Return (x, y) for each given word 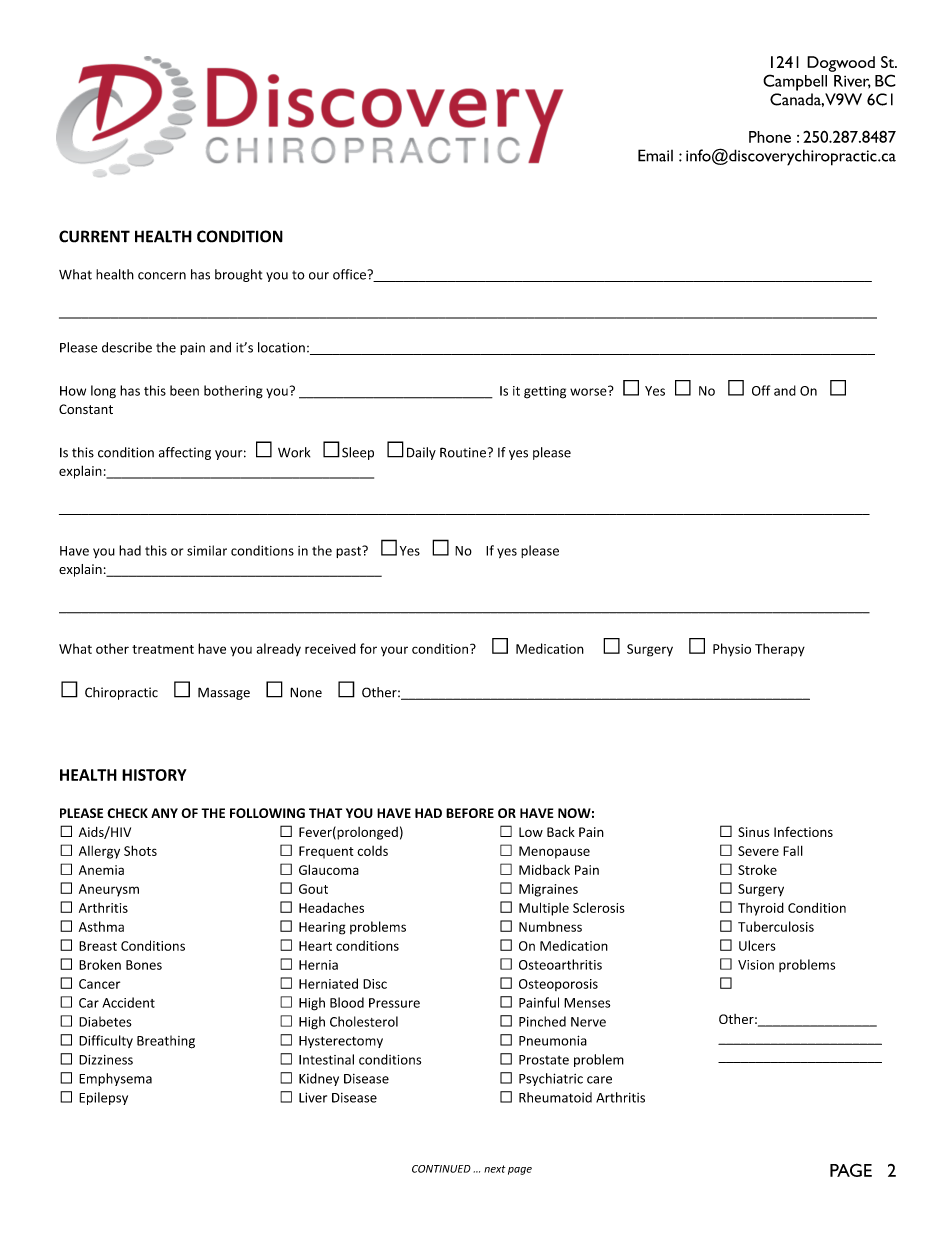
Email (655, 155)
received (330, 648)
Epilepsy (103, 1098)
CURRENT (94, 236)
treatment (163, 649)
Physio (732, 650)
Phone (770, 137)
